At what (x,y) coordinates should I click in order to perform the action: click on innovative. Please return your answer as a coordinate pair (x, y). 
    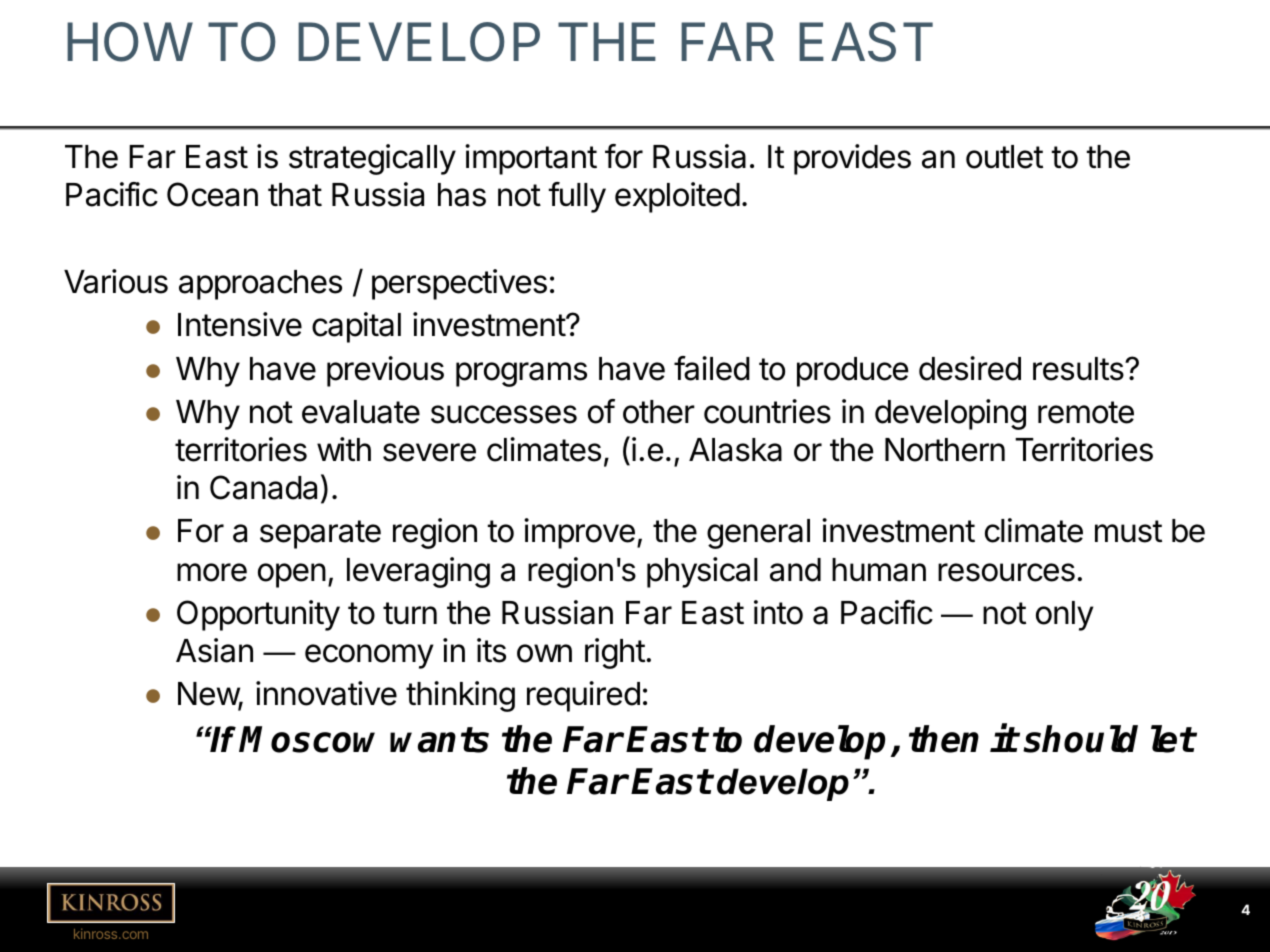
    Looking at the image, I should click on (326, 693).
